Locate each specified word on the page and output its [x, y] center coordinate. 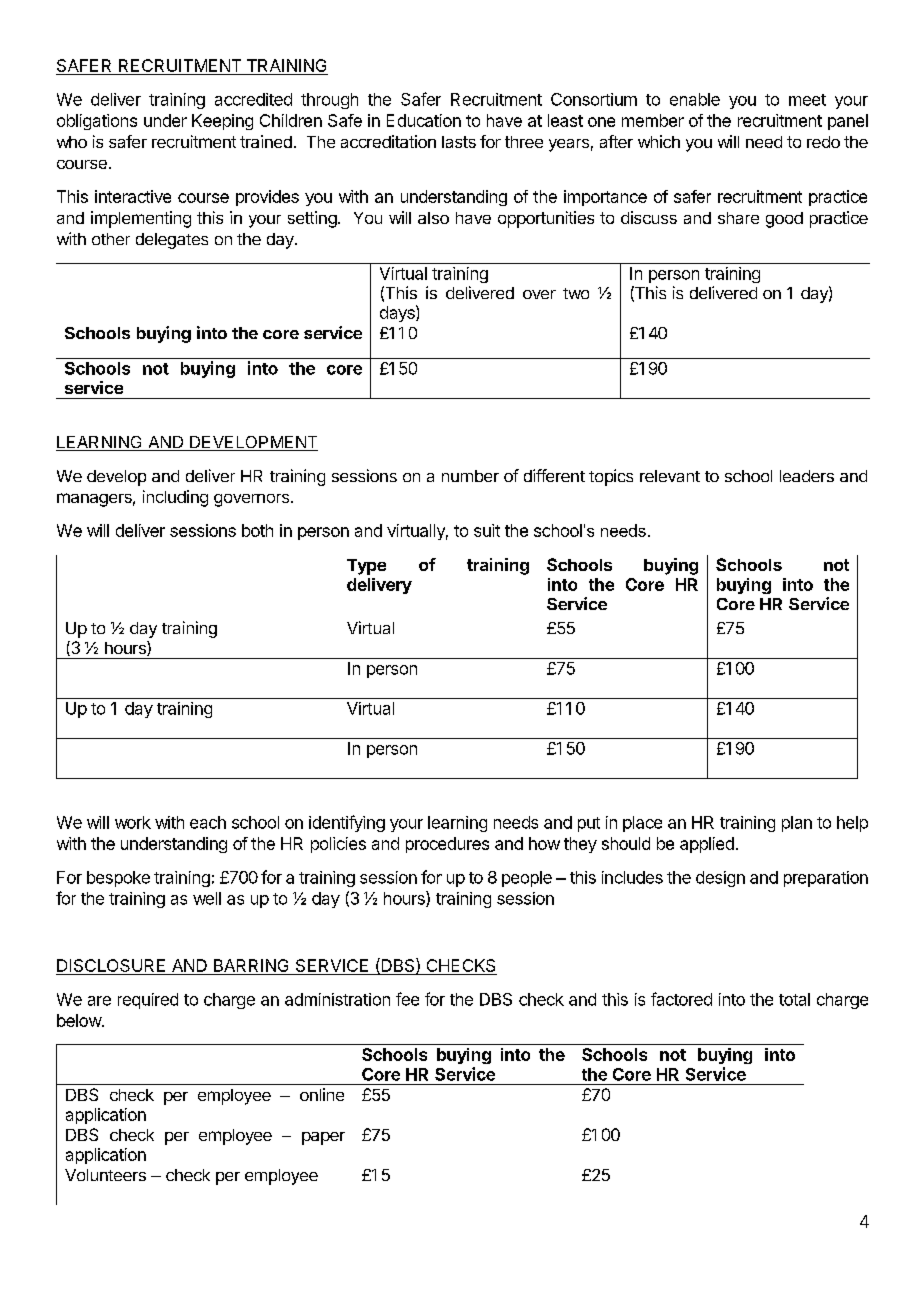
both [257, 530]
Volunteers [105, 1175]
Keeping [222, 122]
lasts [459, 142]
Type [366, 567]
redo [823, 142]
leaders [807, 476]
